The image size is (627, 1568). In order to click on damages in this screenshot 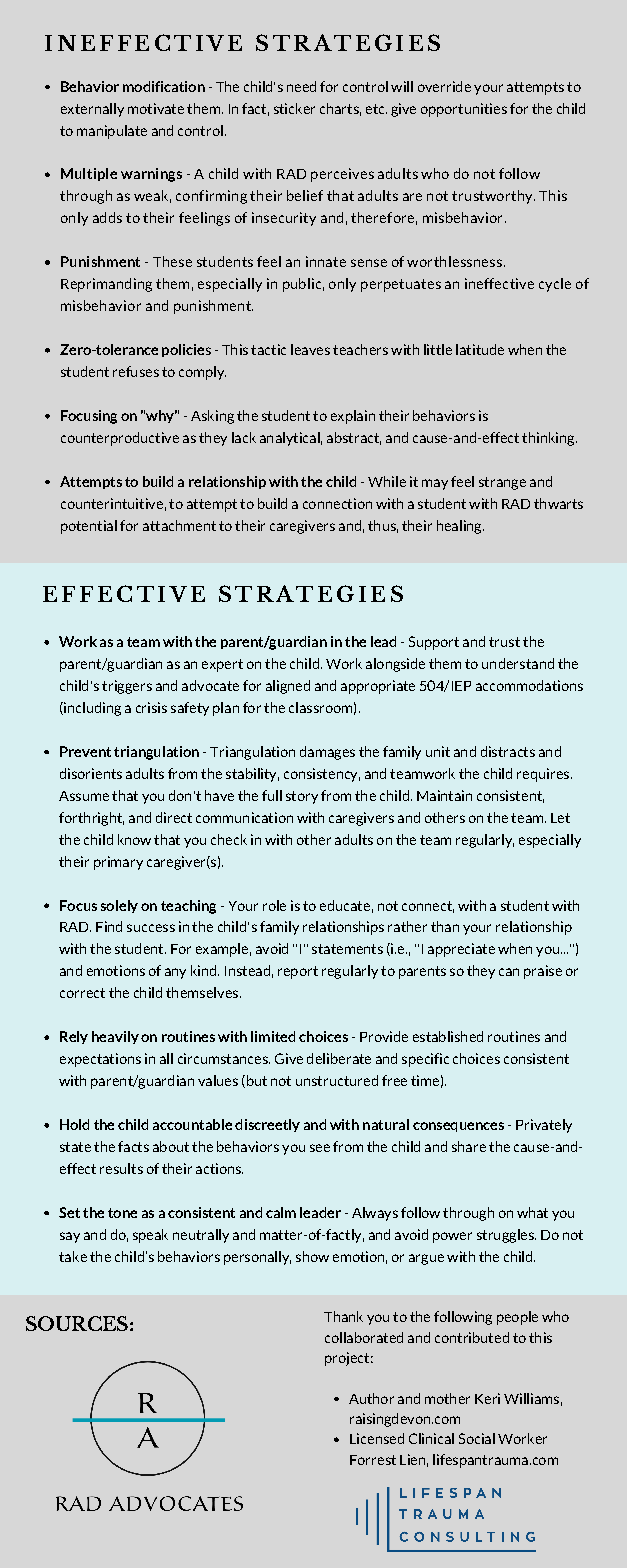, I will do `click(327, 753)`.
